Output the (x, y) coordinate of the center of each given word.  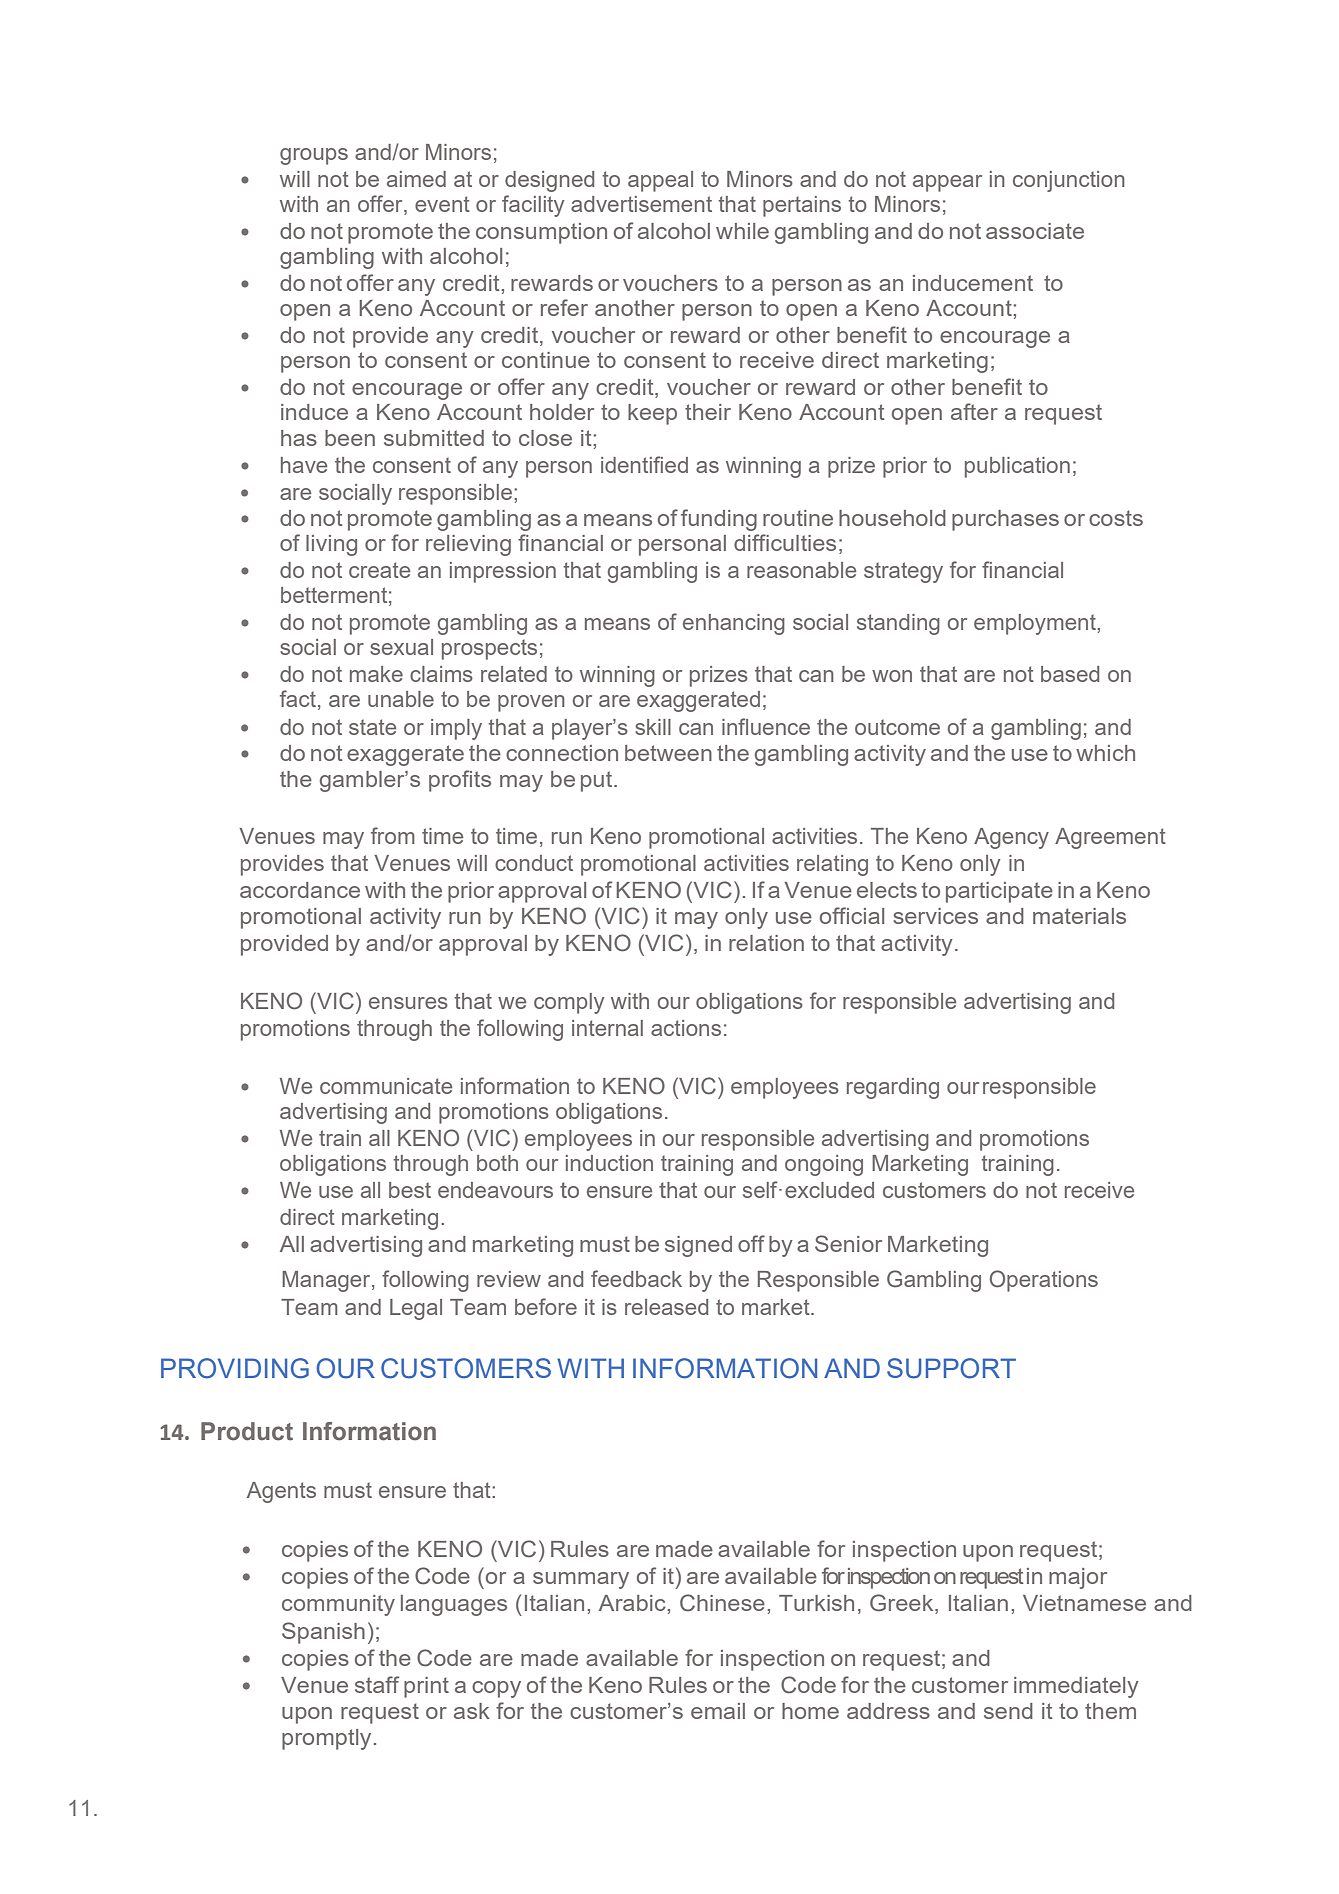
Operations (1044, 1281)
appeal (660, 181)
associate (1035, 231)
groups (314, 156)
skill (653, 727)
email (718, 1711)
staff (377, 1684)
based (1070, 674)
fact (298, 698)
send (1008, 1711)
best (410, 1190)
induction (609, 1163)
